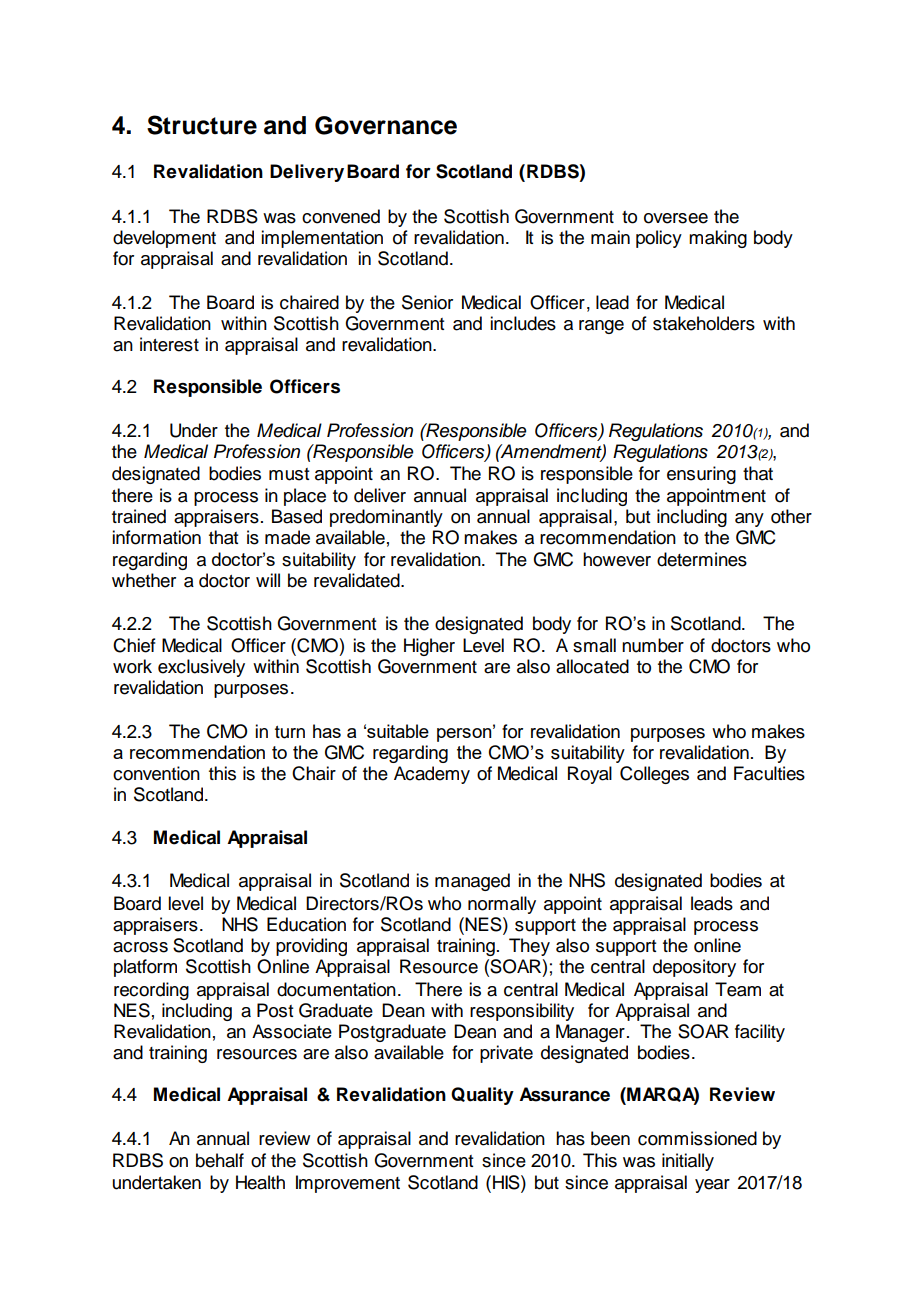 This image has height=1308, width=924. I want to click on Structure, so click(202, 125).
